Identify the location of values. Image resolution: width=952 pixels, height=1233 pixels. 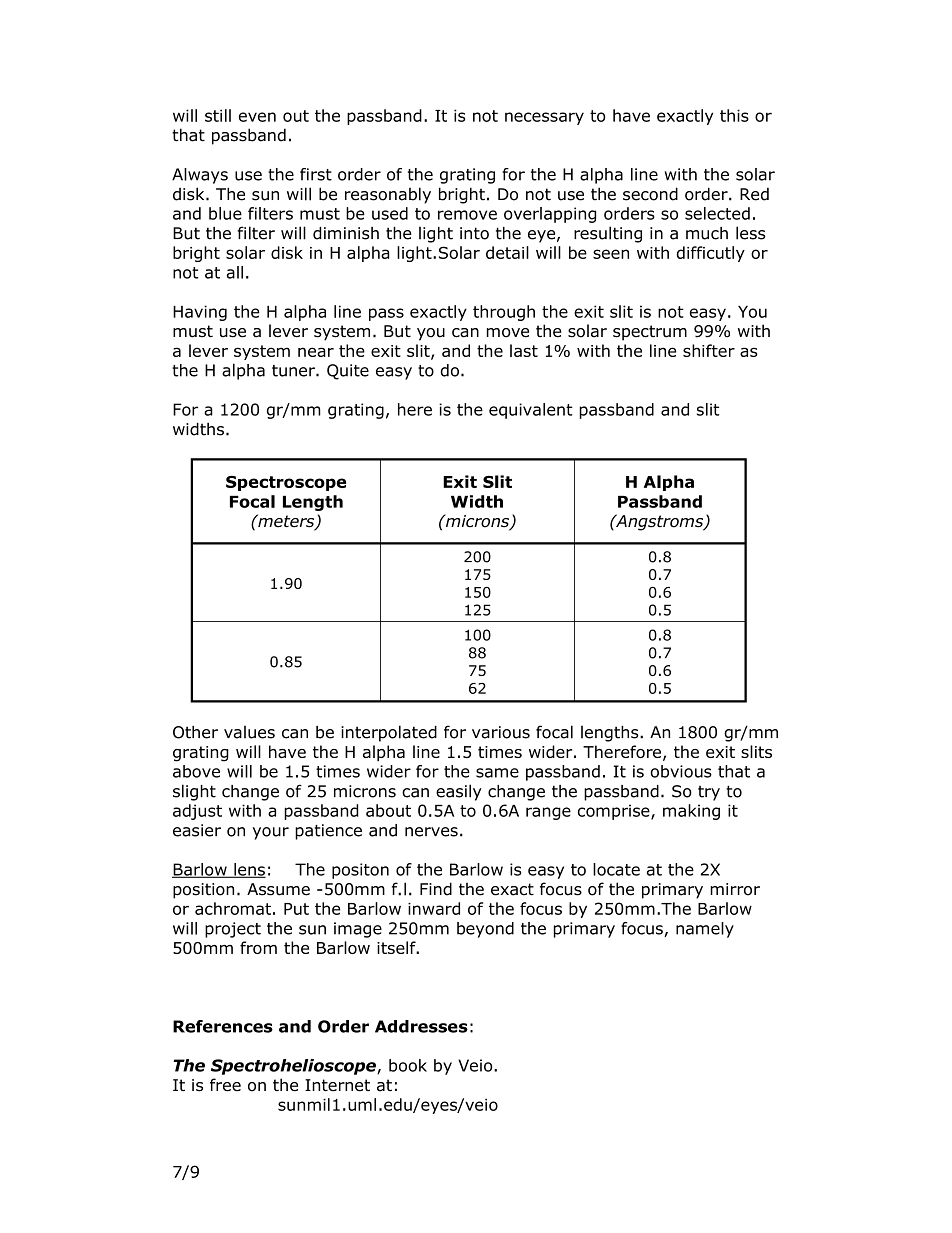
(249, 732).
